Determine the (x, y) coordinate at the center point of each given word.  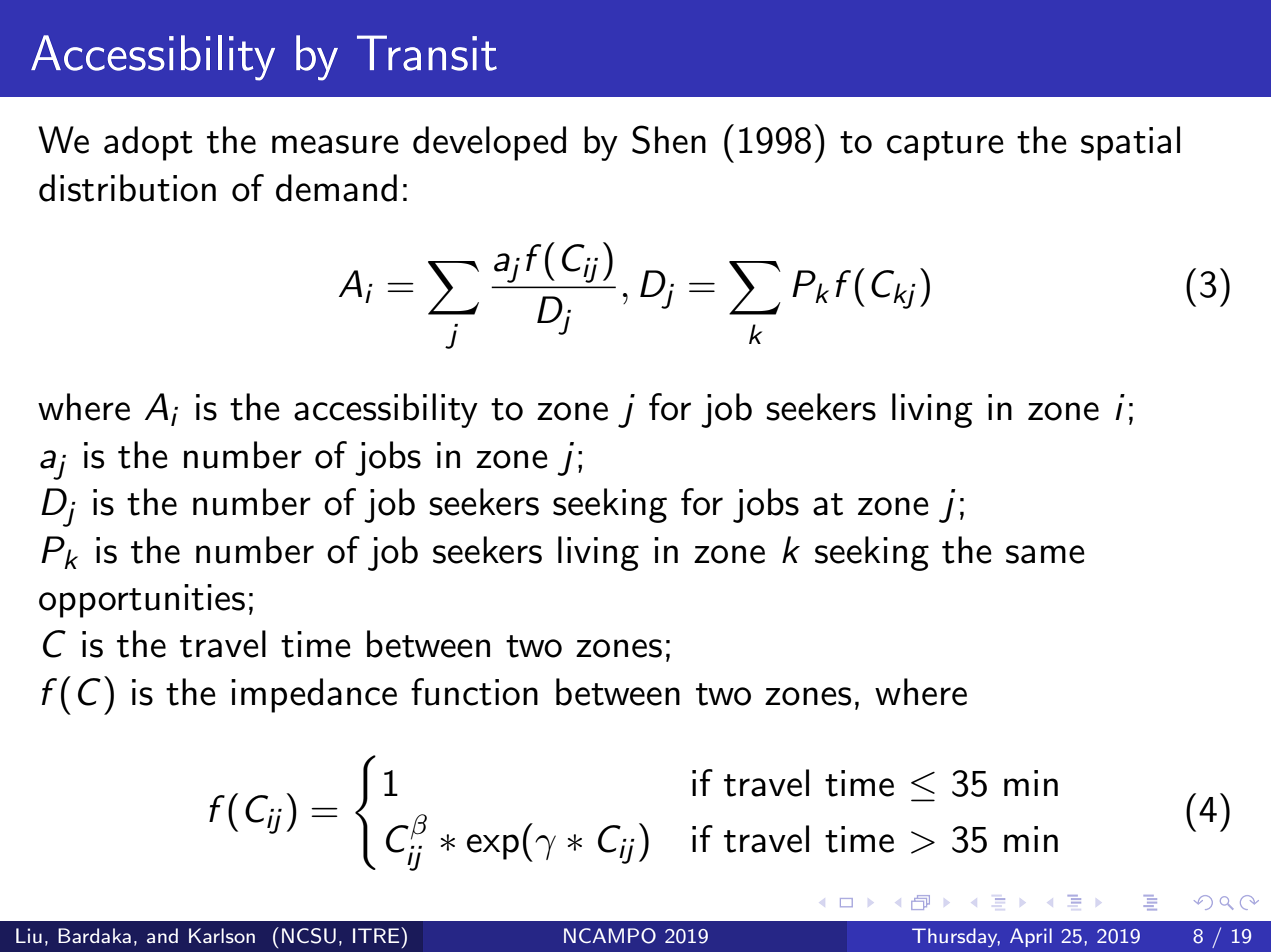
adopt (148, 143)
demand (336, 188)
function (474, 692)
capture (945, 146)
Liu (29, 935)
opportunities (142, 601)
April (1031, 937)
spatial (1130, 143)
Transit (427, 53)
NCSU (309, 936)
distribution (127, 188)
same (1045, 554)
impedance (314, 695)
